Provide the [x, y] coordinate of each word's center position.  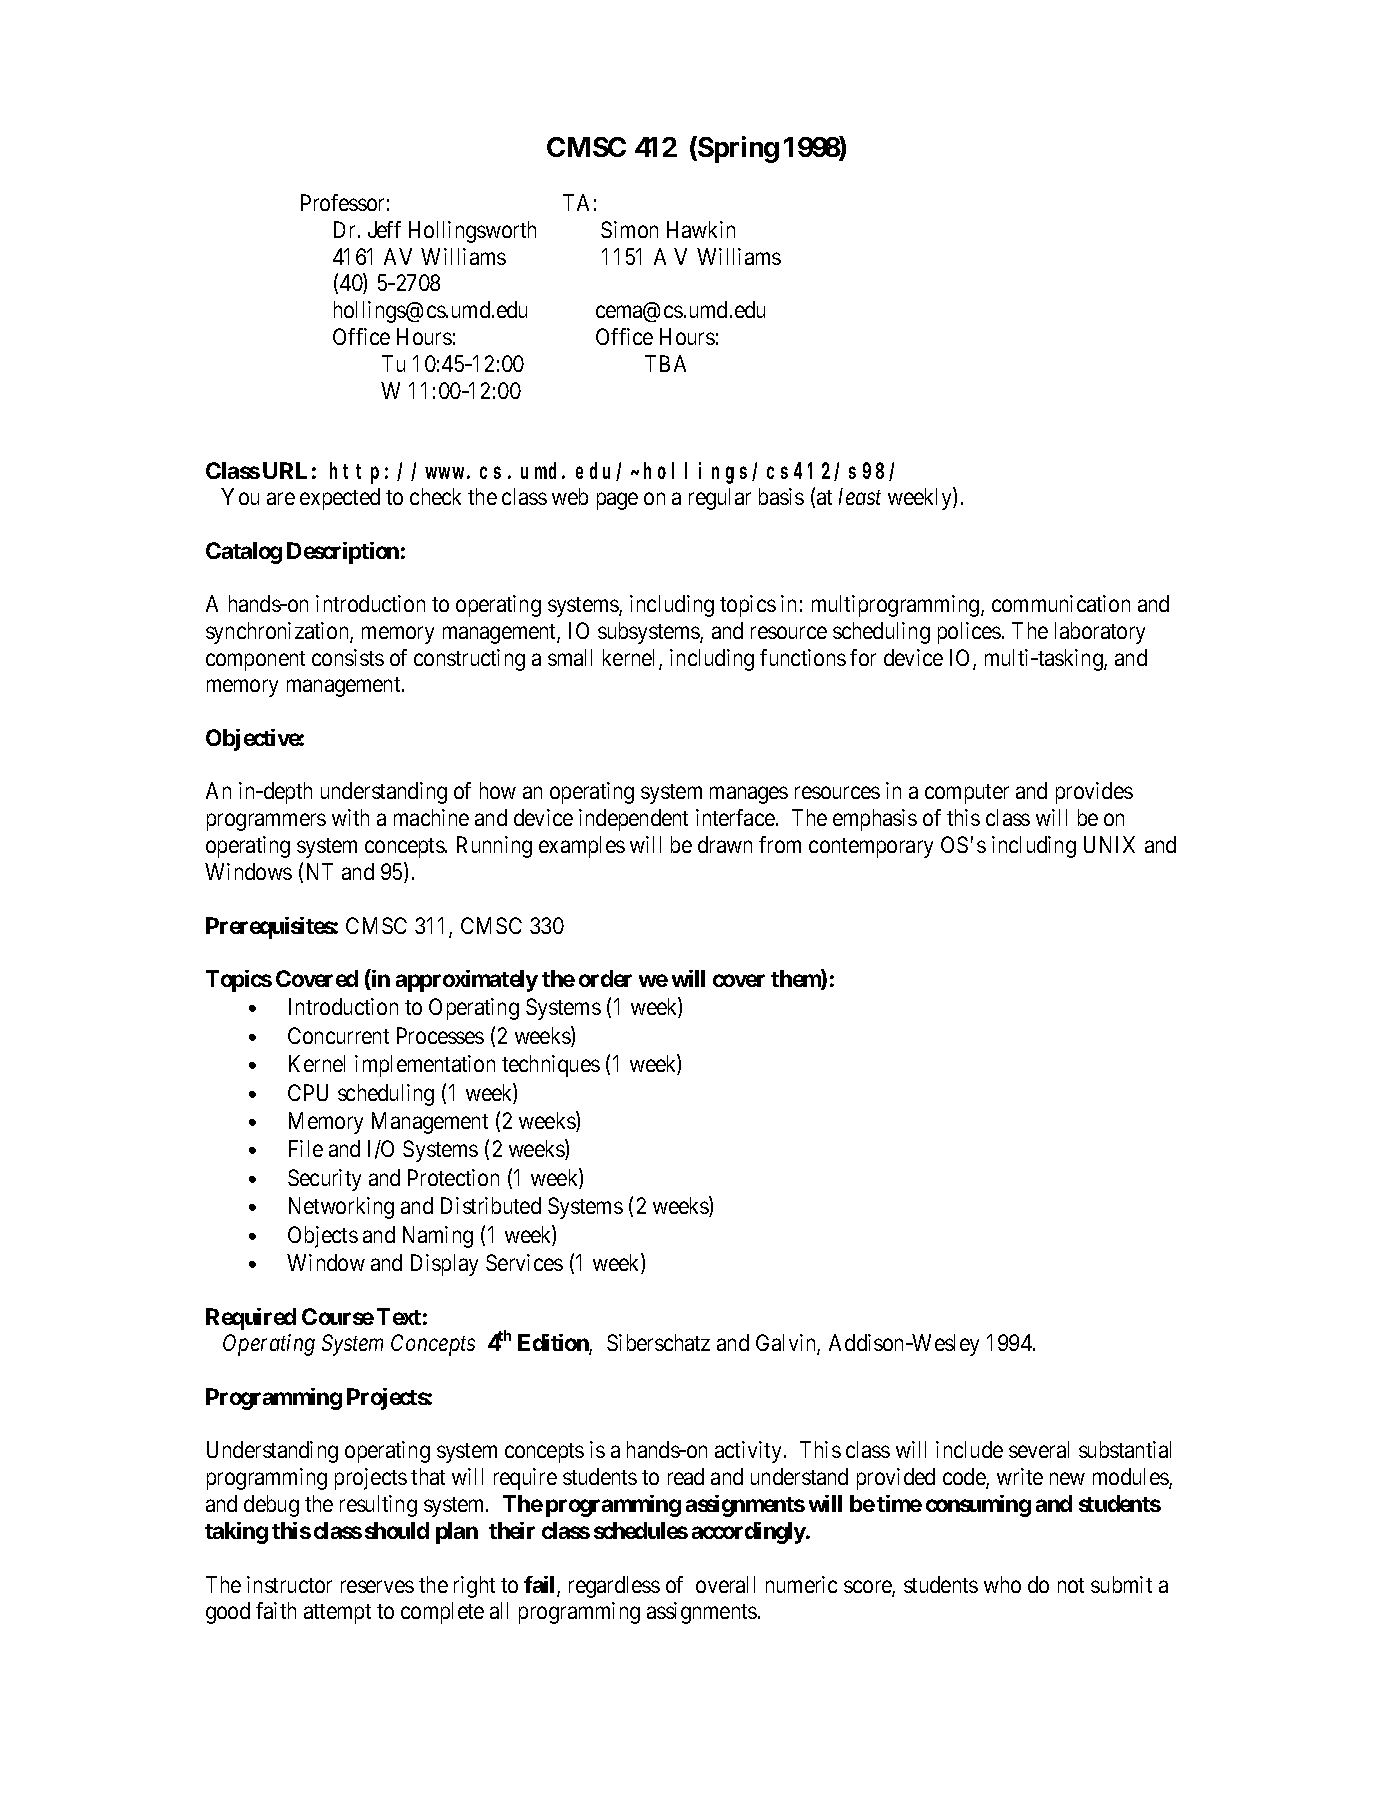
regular [720, 499]
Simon [629, 229]
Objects [323, 1237]
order [605, 978]
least [860, 496]
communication [1061, 603]
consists [348, 657]
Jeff [384, 229]
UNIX [1109, 844]
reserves [377, 1586]
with [350, 817]
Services [524, 1262]
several [1039, 1449]
